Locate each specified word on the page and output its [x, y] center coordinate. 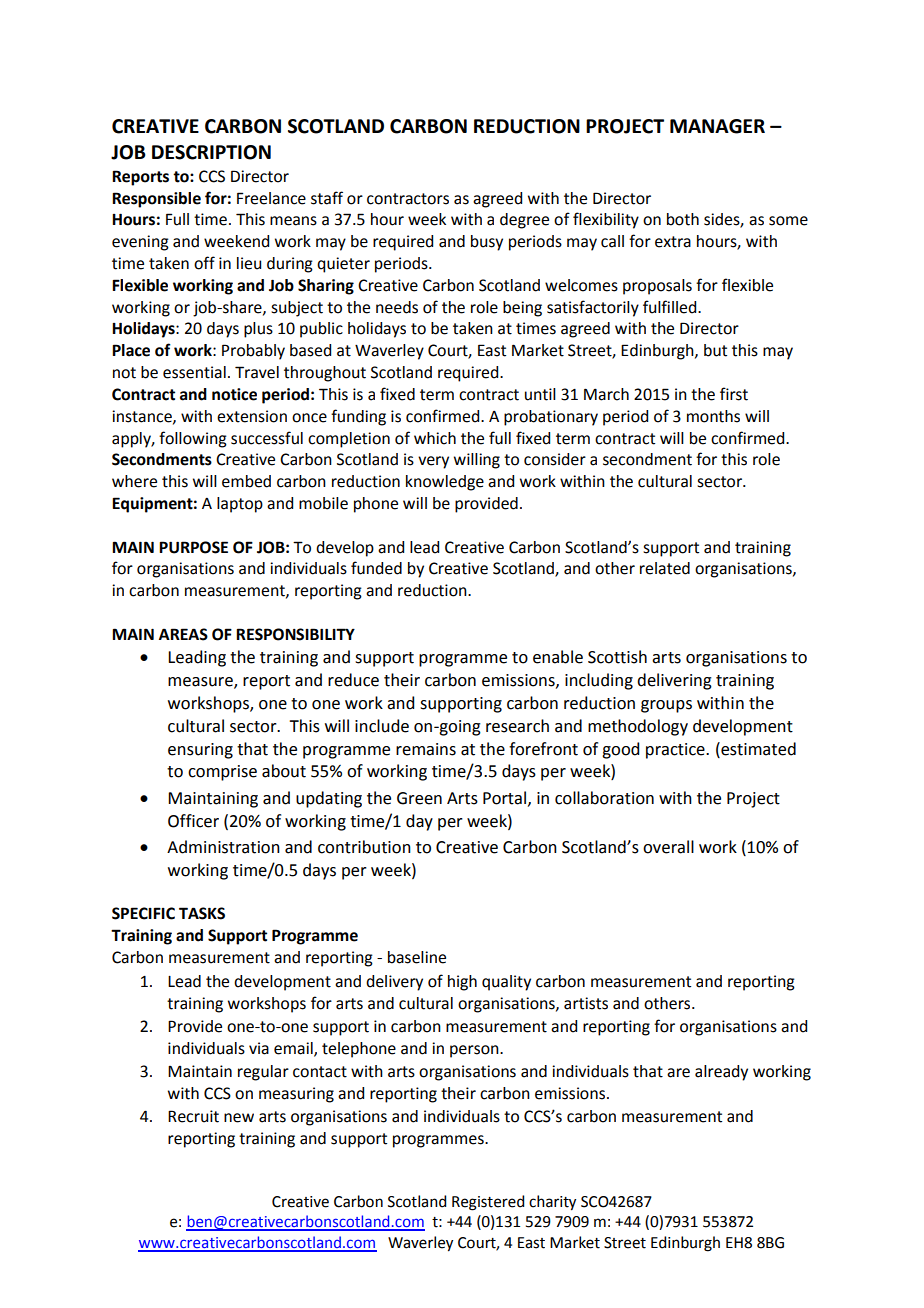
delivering [674, 681]
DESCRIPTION [211, 152]
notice [234, 394]
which [435, 438]
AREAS [183, 634]
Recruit [193, 1116]
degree [524, 221]
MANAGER [717, 126]
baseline [417, 957]
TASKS [202, 913]
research [517, 726]
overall [668, 847]
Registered [488, 1203]
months [713, 416]
